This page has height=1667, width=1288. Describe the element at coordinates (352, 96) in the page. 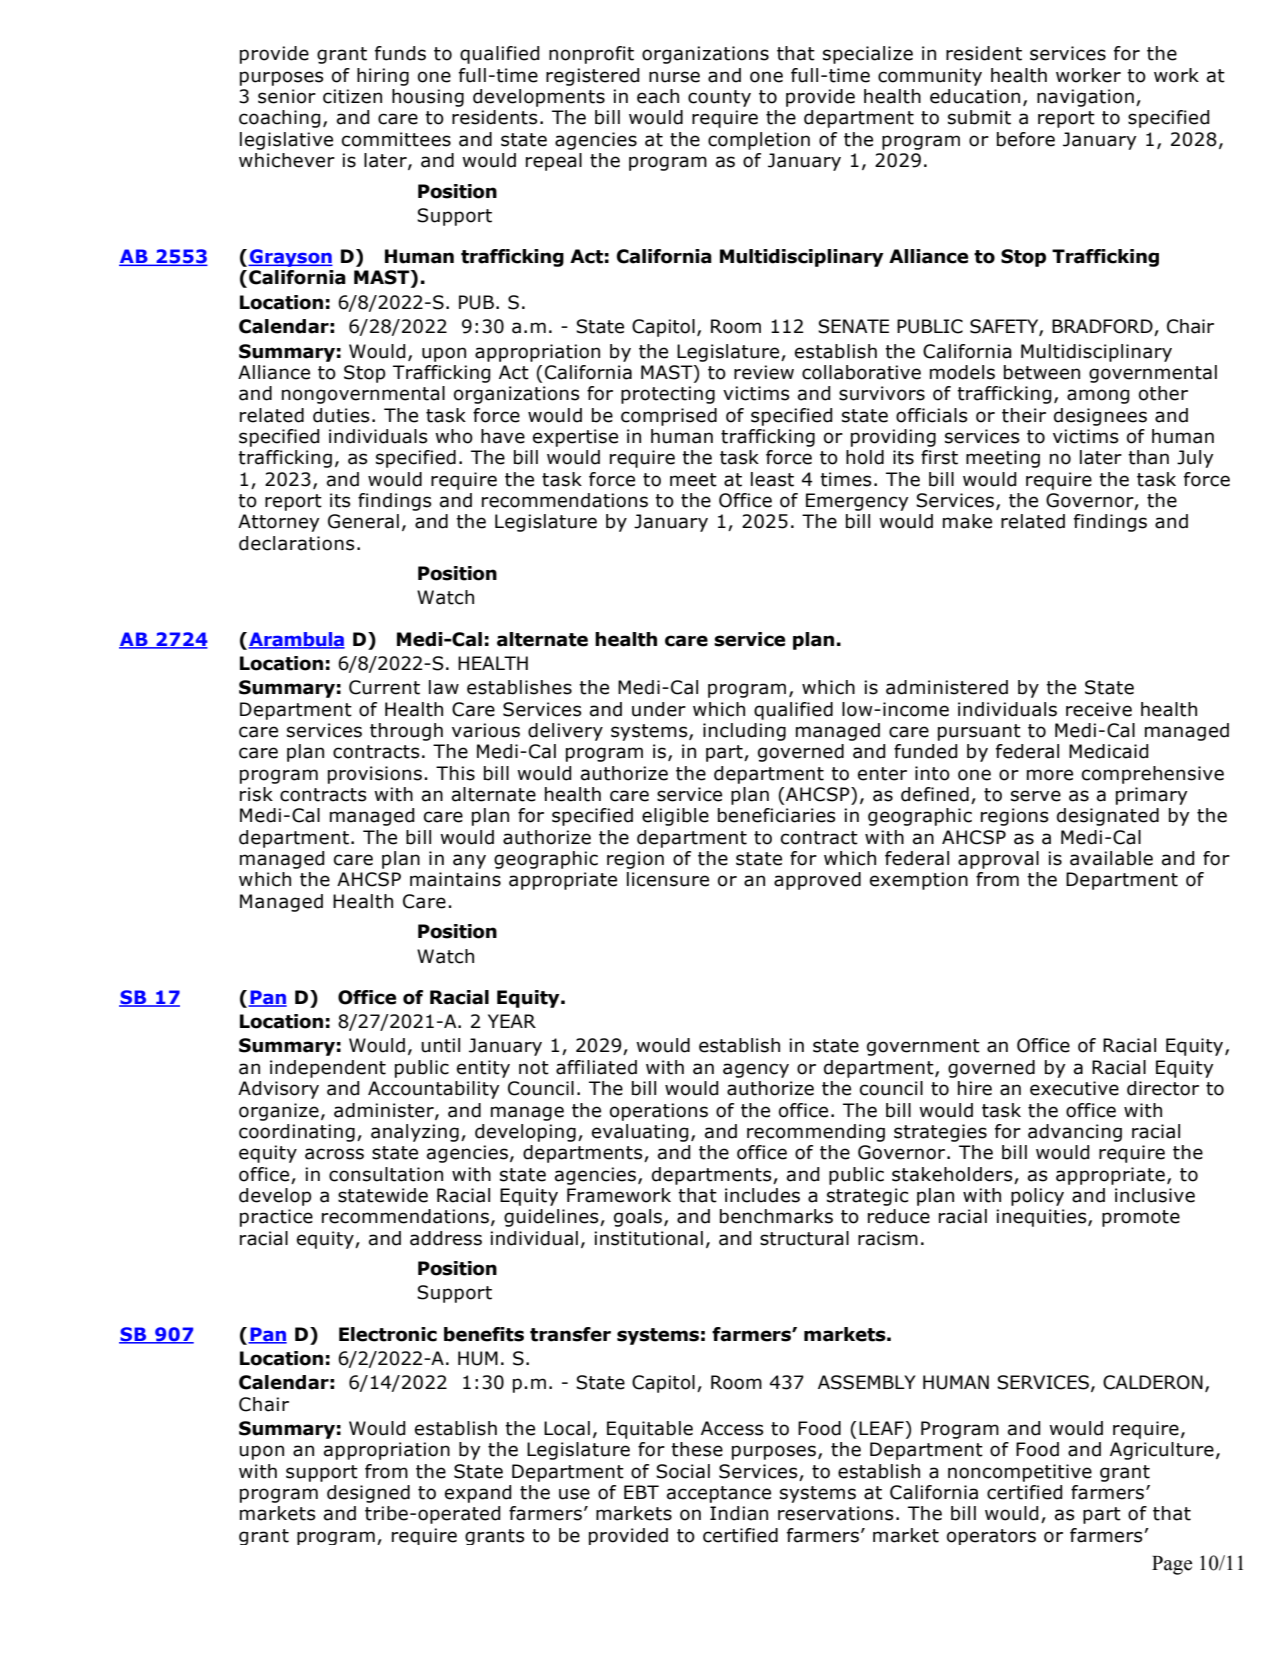

I see `citizen` at that location.
